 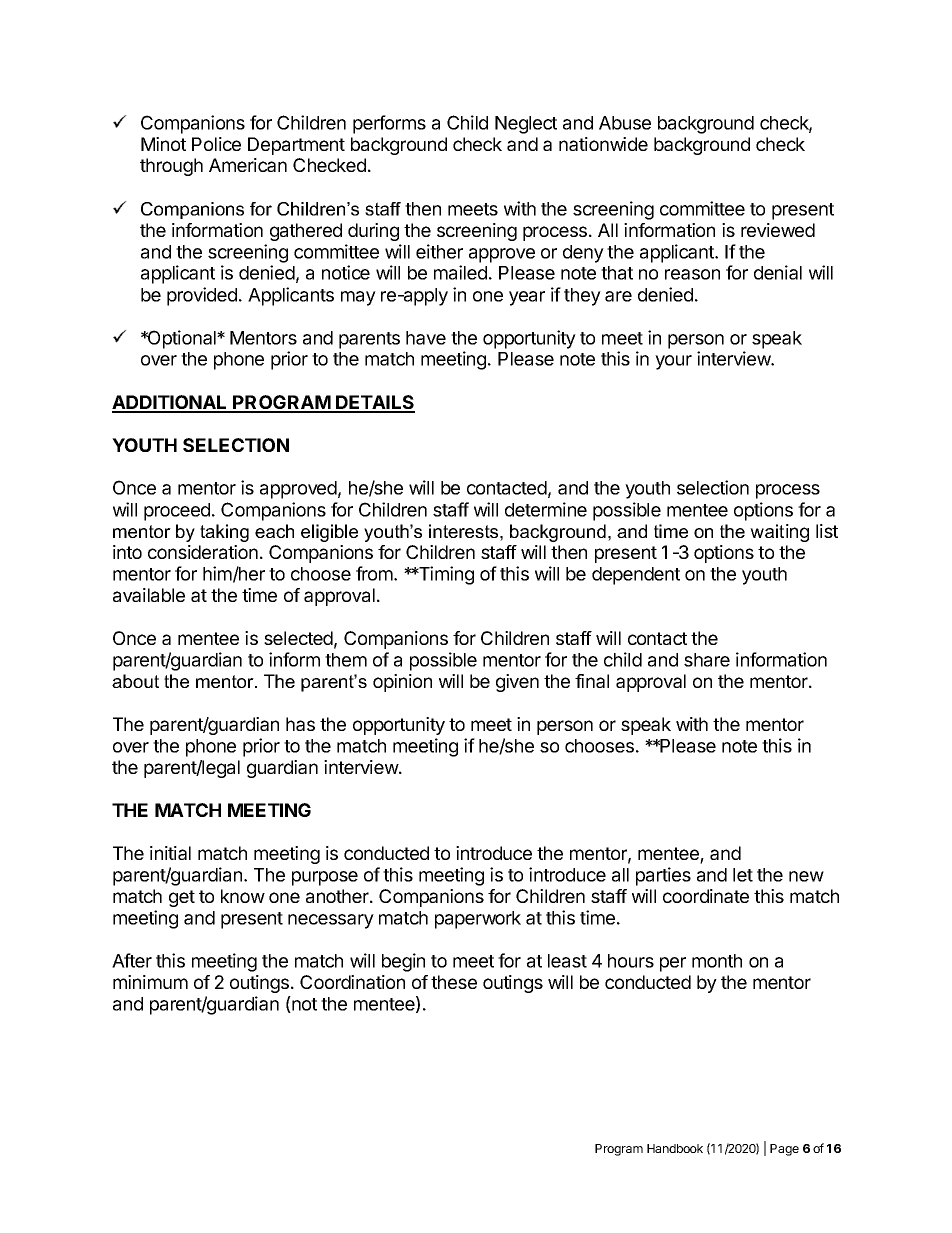 What do you see at coordinates (171, 403) in the page?
I see `ADDITIONAL` at bounding box center [171, 403].
